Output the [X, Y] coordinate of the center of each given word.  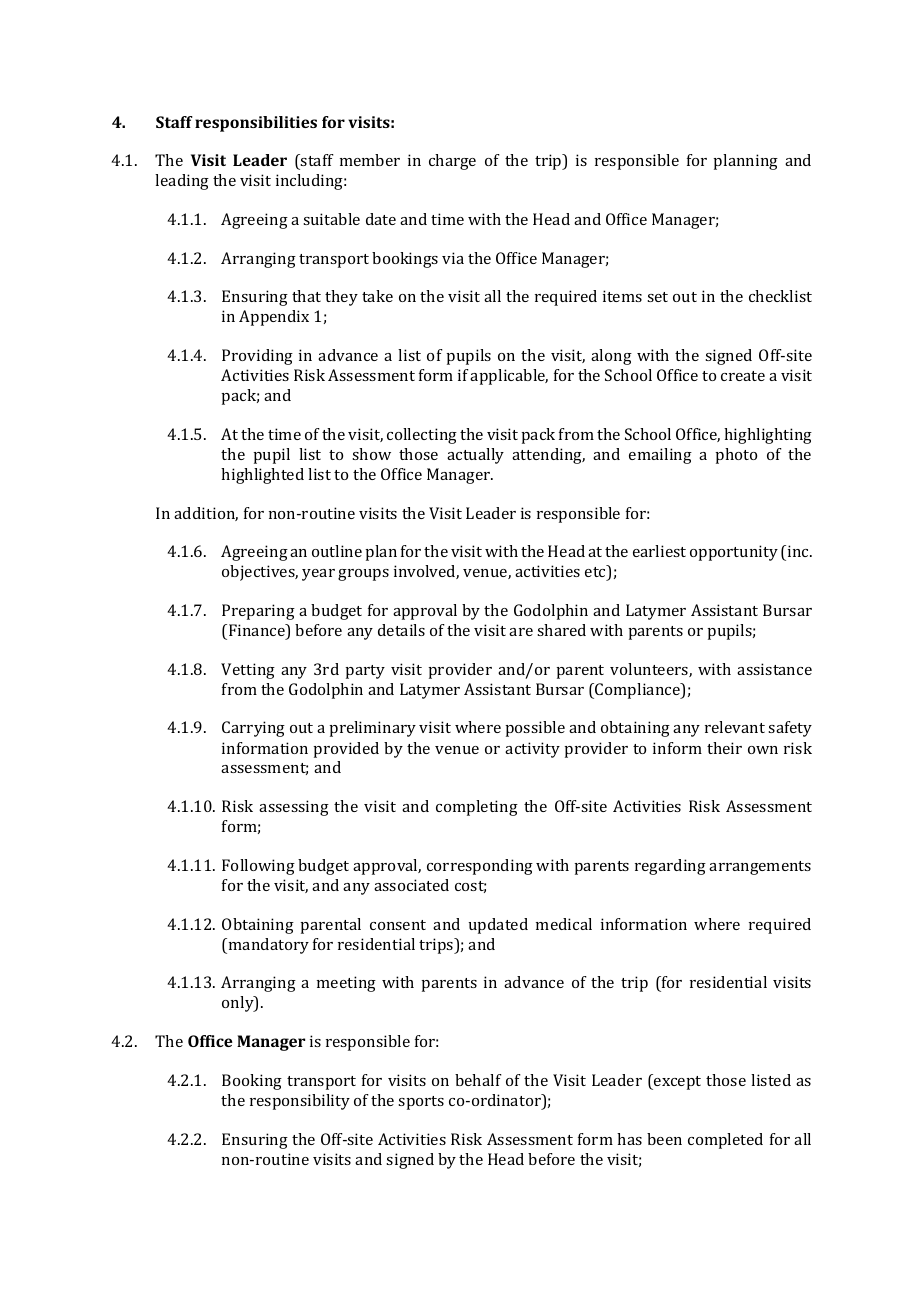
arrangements [760, 868]
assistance [774, 669]
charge [452, 162]
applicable [509, 377]
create [743, 376]
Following [258, 867]
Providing [257, 357]
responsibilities [256, 124]
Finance [258, 631]
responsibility [300, 1102]
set [657, 297]
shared [561, 630]
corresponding [480, 867]
